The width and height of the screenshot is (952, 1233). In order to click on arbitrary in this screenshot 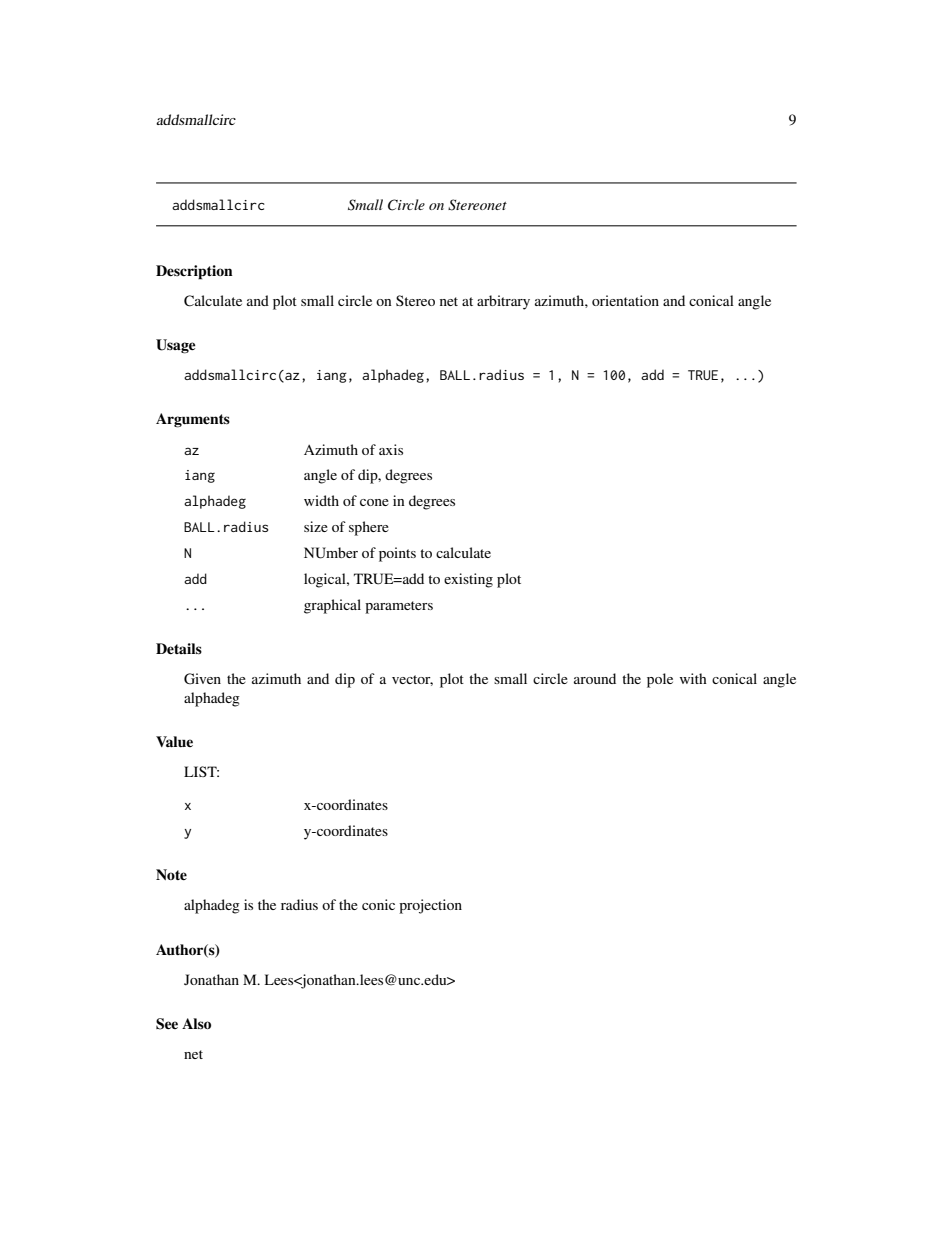, I will do `click(503, 302)`.
